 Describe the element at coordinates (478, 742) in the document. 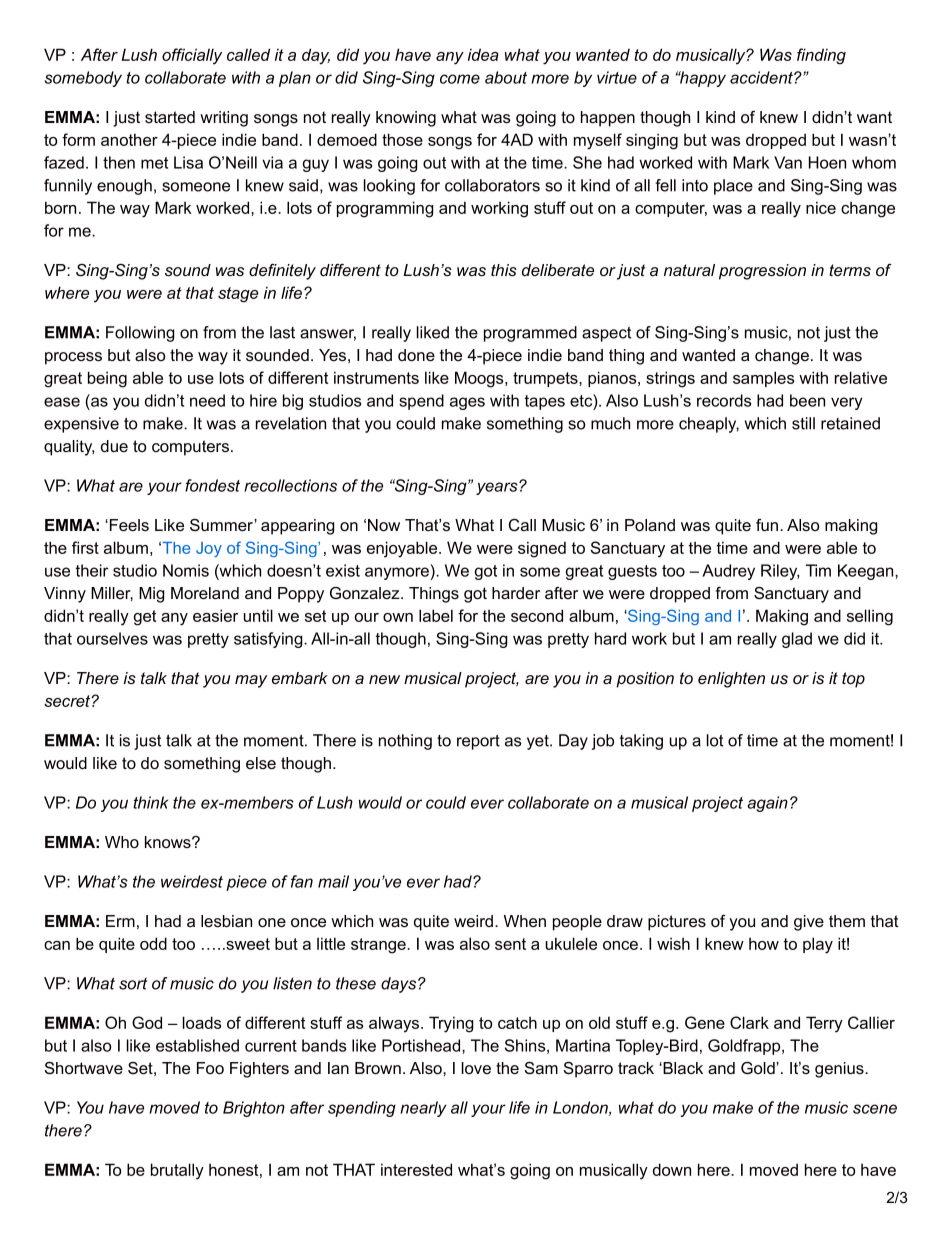

I see `report` at that location.
